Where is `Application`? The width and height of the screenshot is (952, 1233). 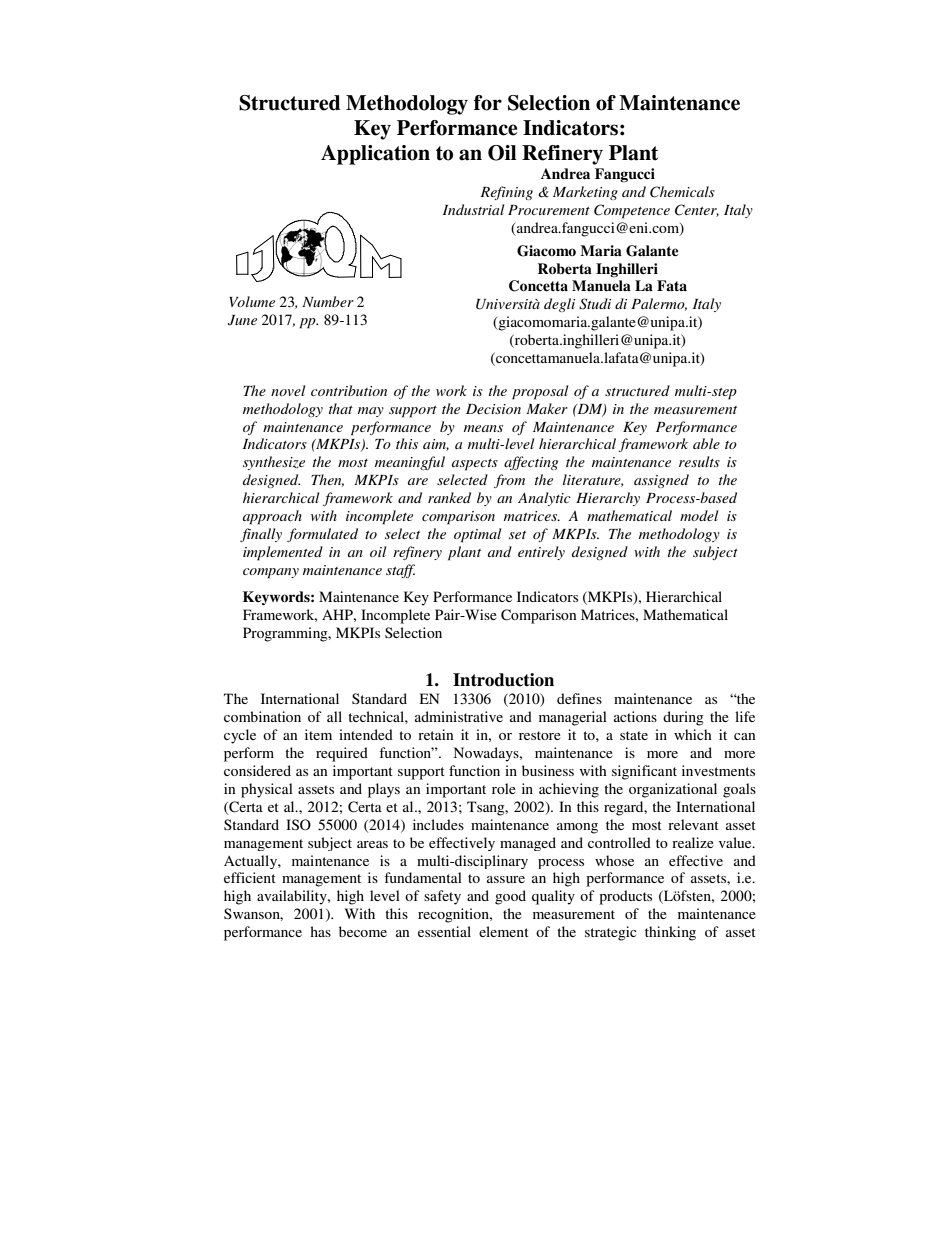 Application is located at coordinates (375, 155).
